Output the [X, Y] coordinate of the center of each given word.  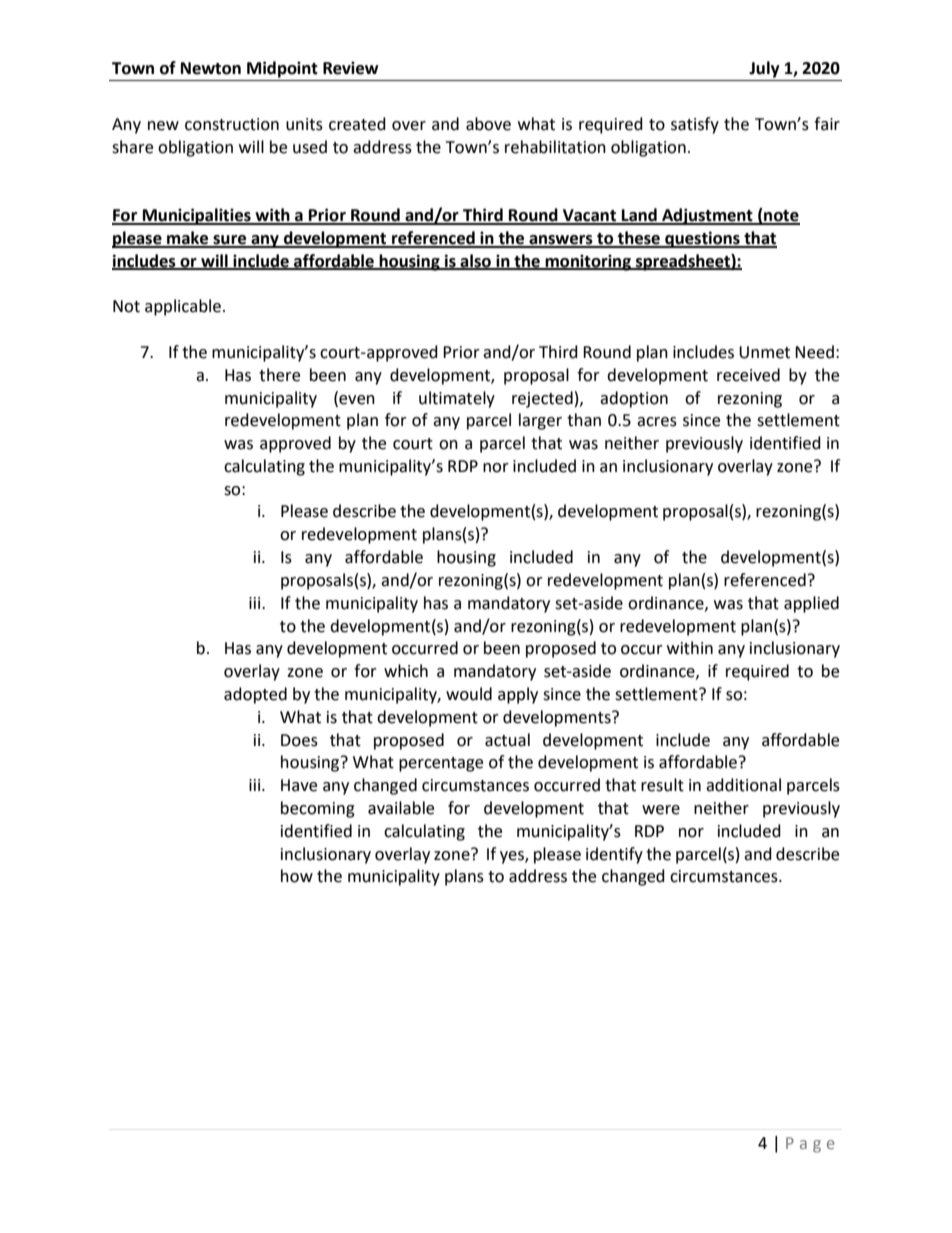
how [297, 876]
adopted [255, 695]
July [764, 69]
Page [810, 1145]
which [406, 671]
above [488, 124]
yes [513, 857]
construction [232, 124]
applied [811, 604]
